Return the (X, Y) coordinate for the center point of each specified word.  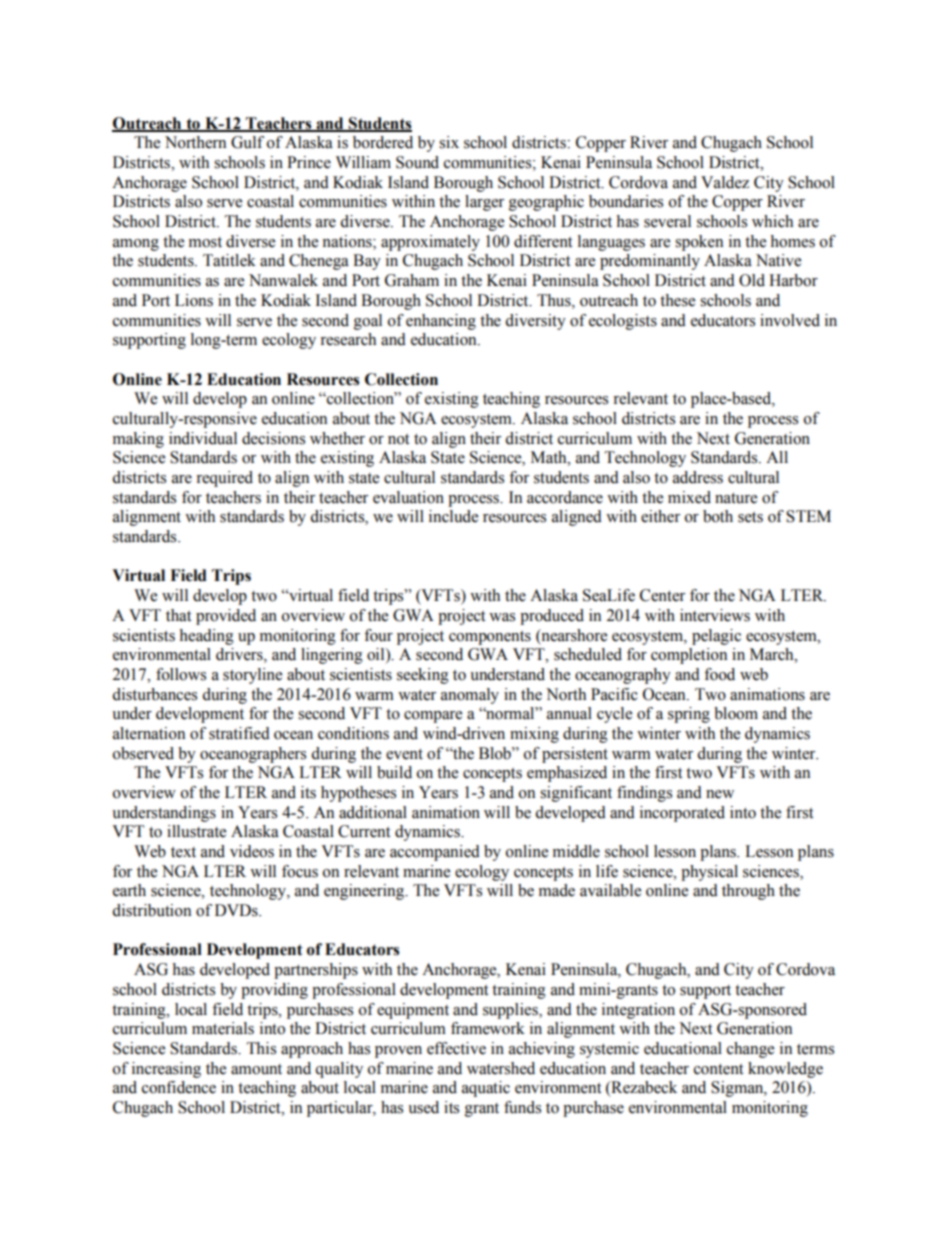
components (490, 638)
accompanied (435, 853)
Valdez (725, 182)
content (718, 1069)
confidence (179, 1087)
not (398, 439)
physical (709, 873)
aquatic (486, 1089)
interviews (715, 615)
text (183, 852)
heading (206, 637)
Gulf (247, 142)
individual (203, 438)
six (449, 142)
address (698, 477)
